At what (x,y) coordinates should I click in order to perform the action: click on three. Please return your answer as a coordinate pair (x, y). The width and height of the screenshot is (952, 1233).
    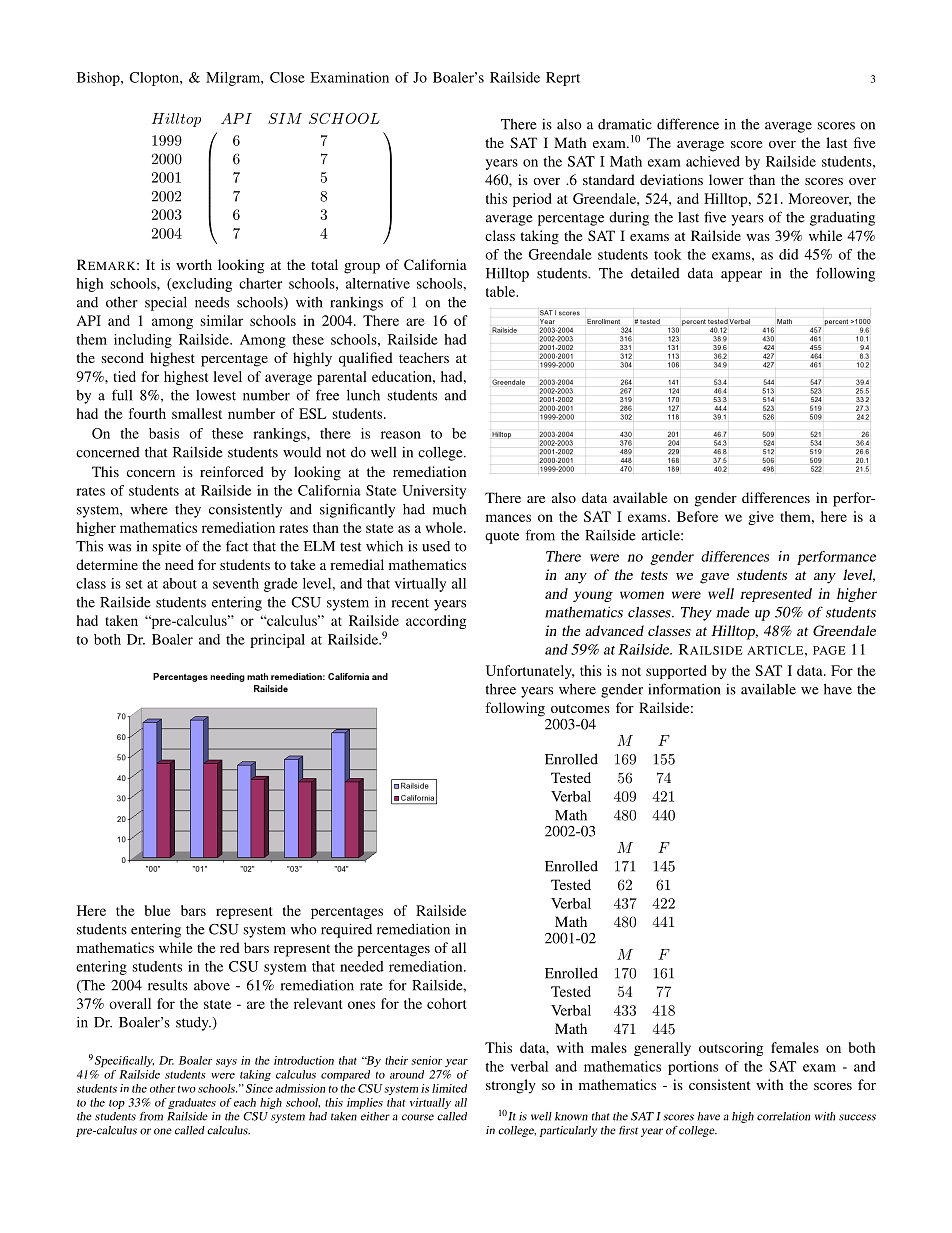
    Looking at the image, I should click on (500, 689).
